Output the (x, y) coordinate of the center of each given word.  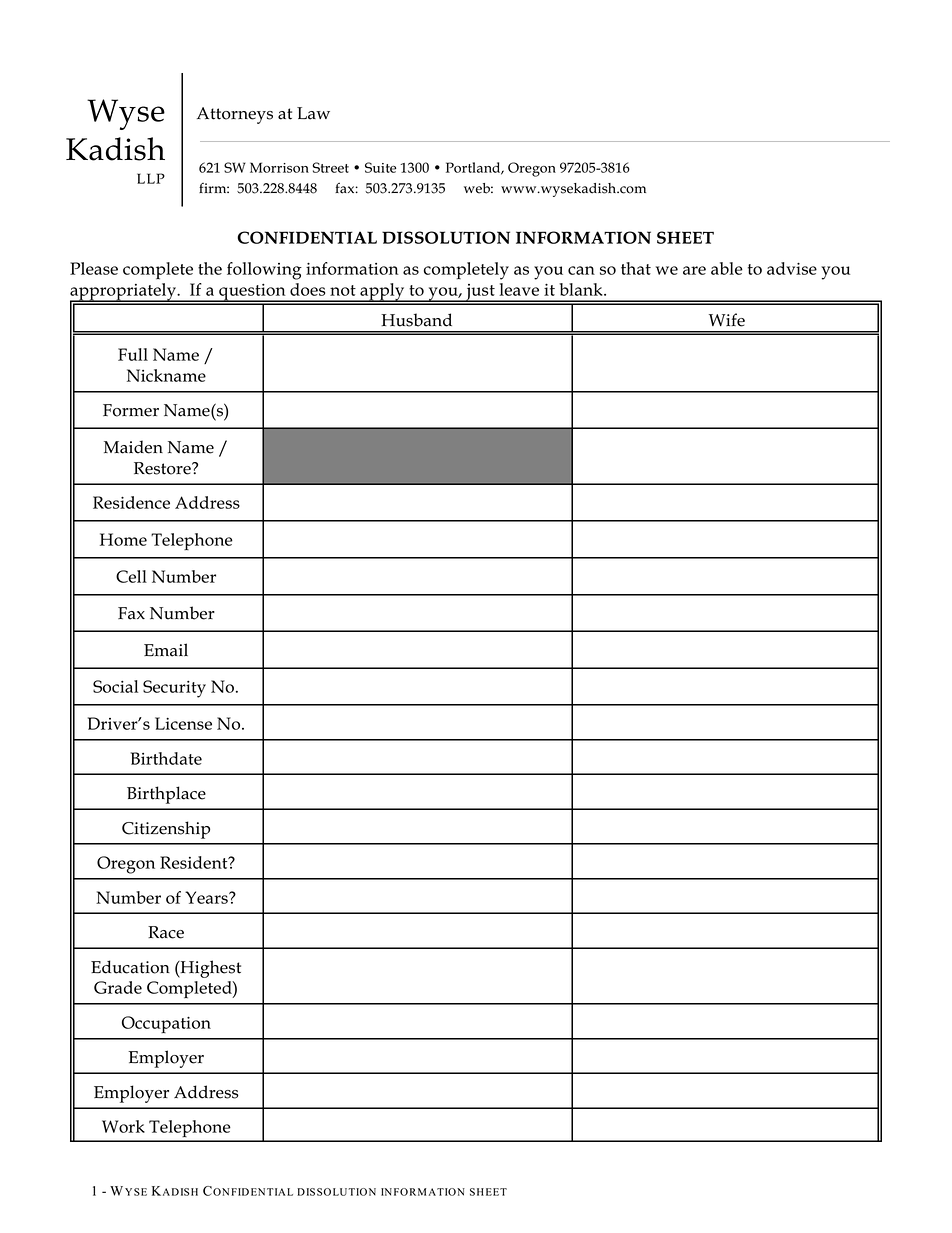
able (727, 268)
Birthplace (166, 795)
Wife (727, 320)
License (183, 723)
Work (123, 1126)
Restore (163, 468)
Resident (195, 862)
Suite (380, 167)
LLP (151, 178)
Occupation (166, 1024)
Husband (416, 320)
